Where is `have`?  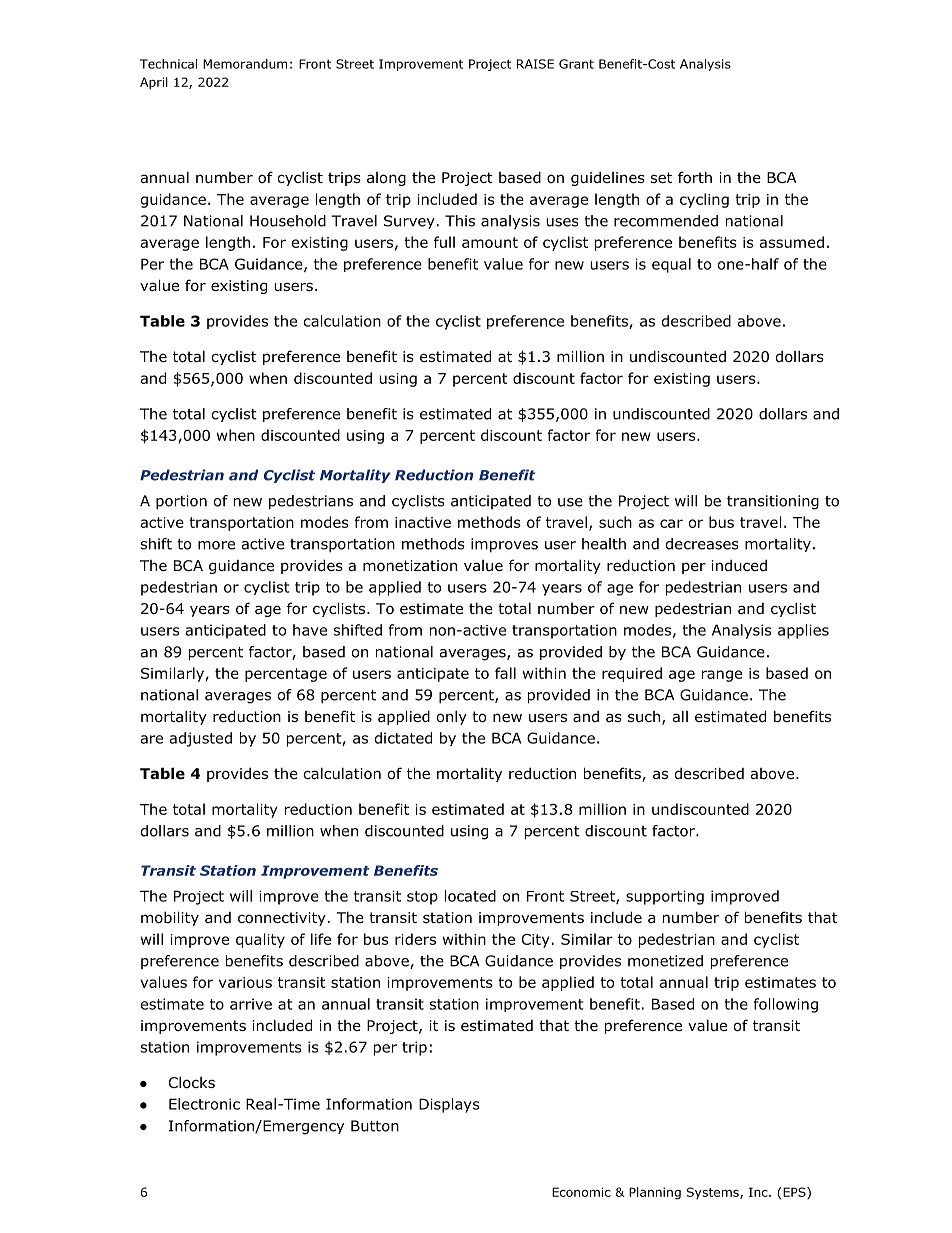 have is located at coordinates (310, 630).
